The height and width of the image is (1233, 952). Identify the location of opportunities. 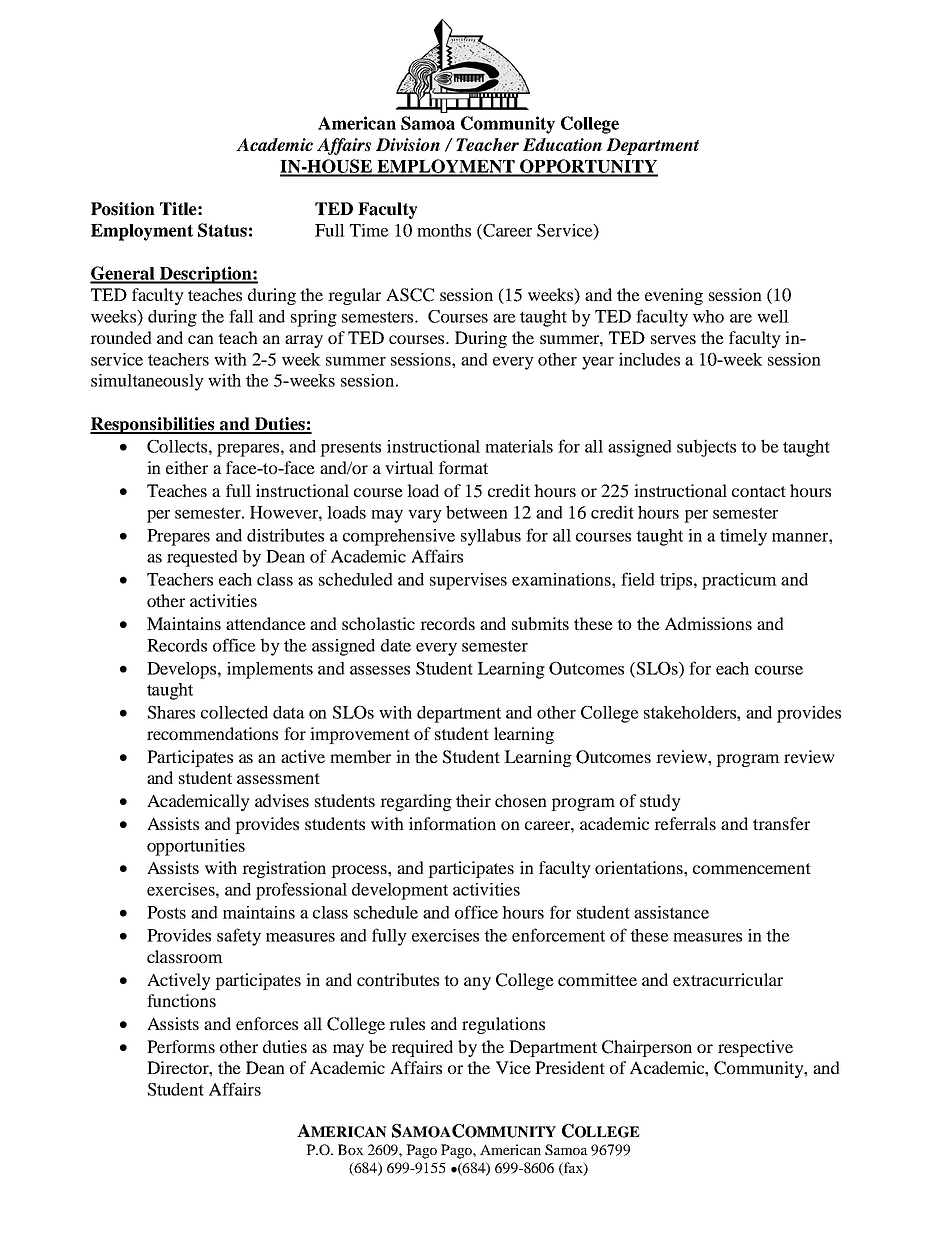
(196, 847).
